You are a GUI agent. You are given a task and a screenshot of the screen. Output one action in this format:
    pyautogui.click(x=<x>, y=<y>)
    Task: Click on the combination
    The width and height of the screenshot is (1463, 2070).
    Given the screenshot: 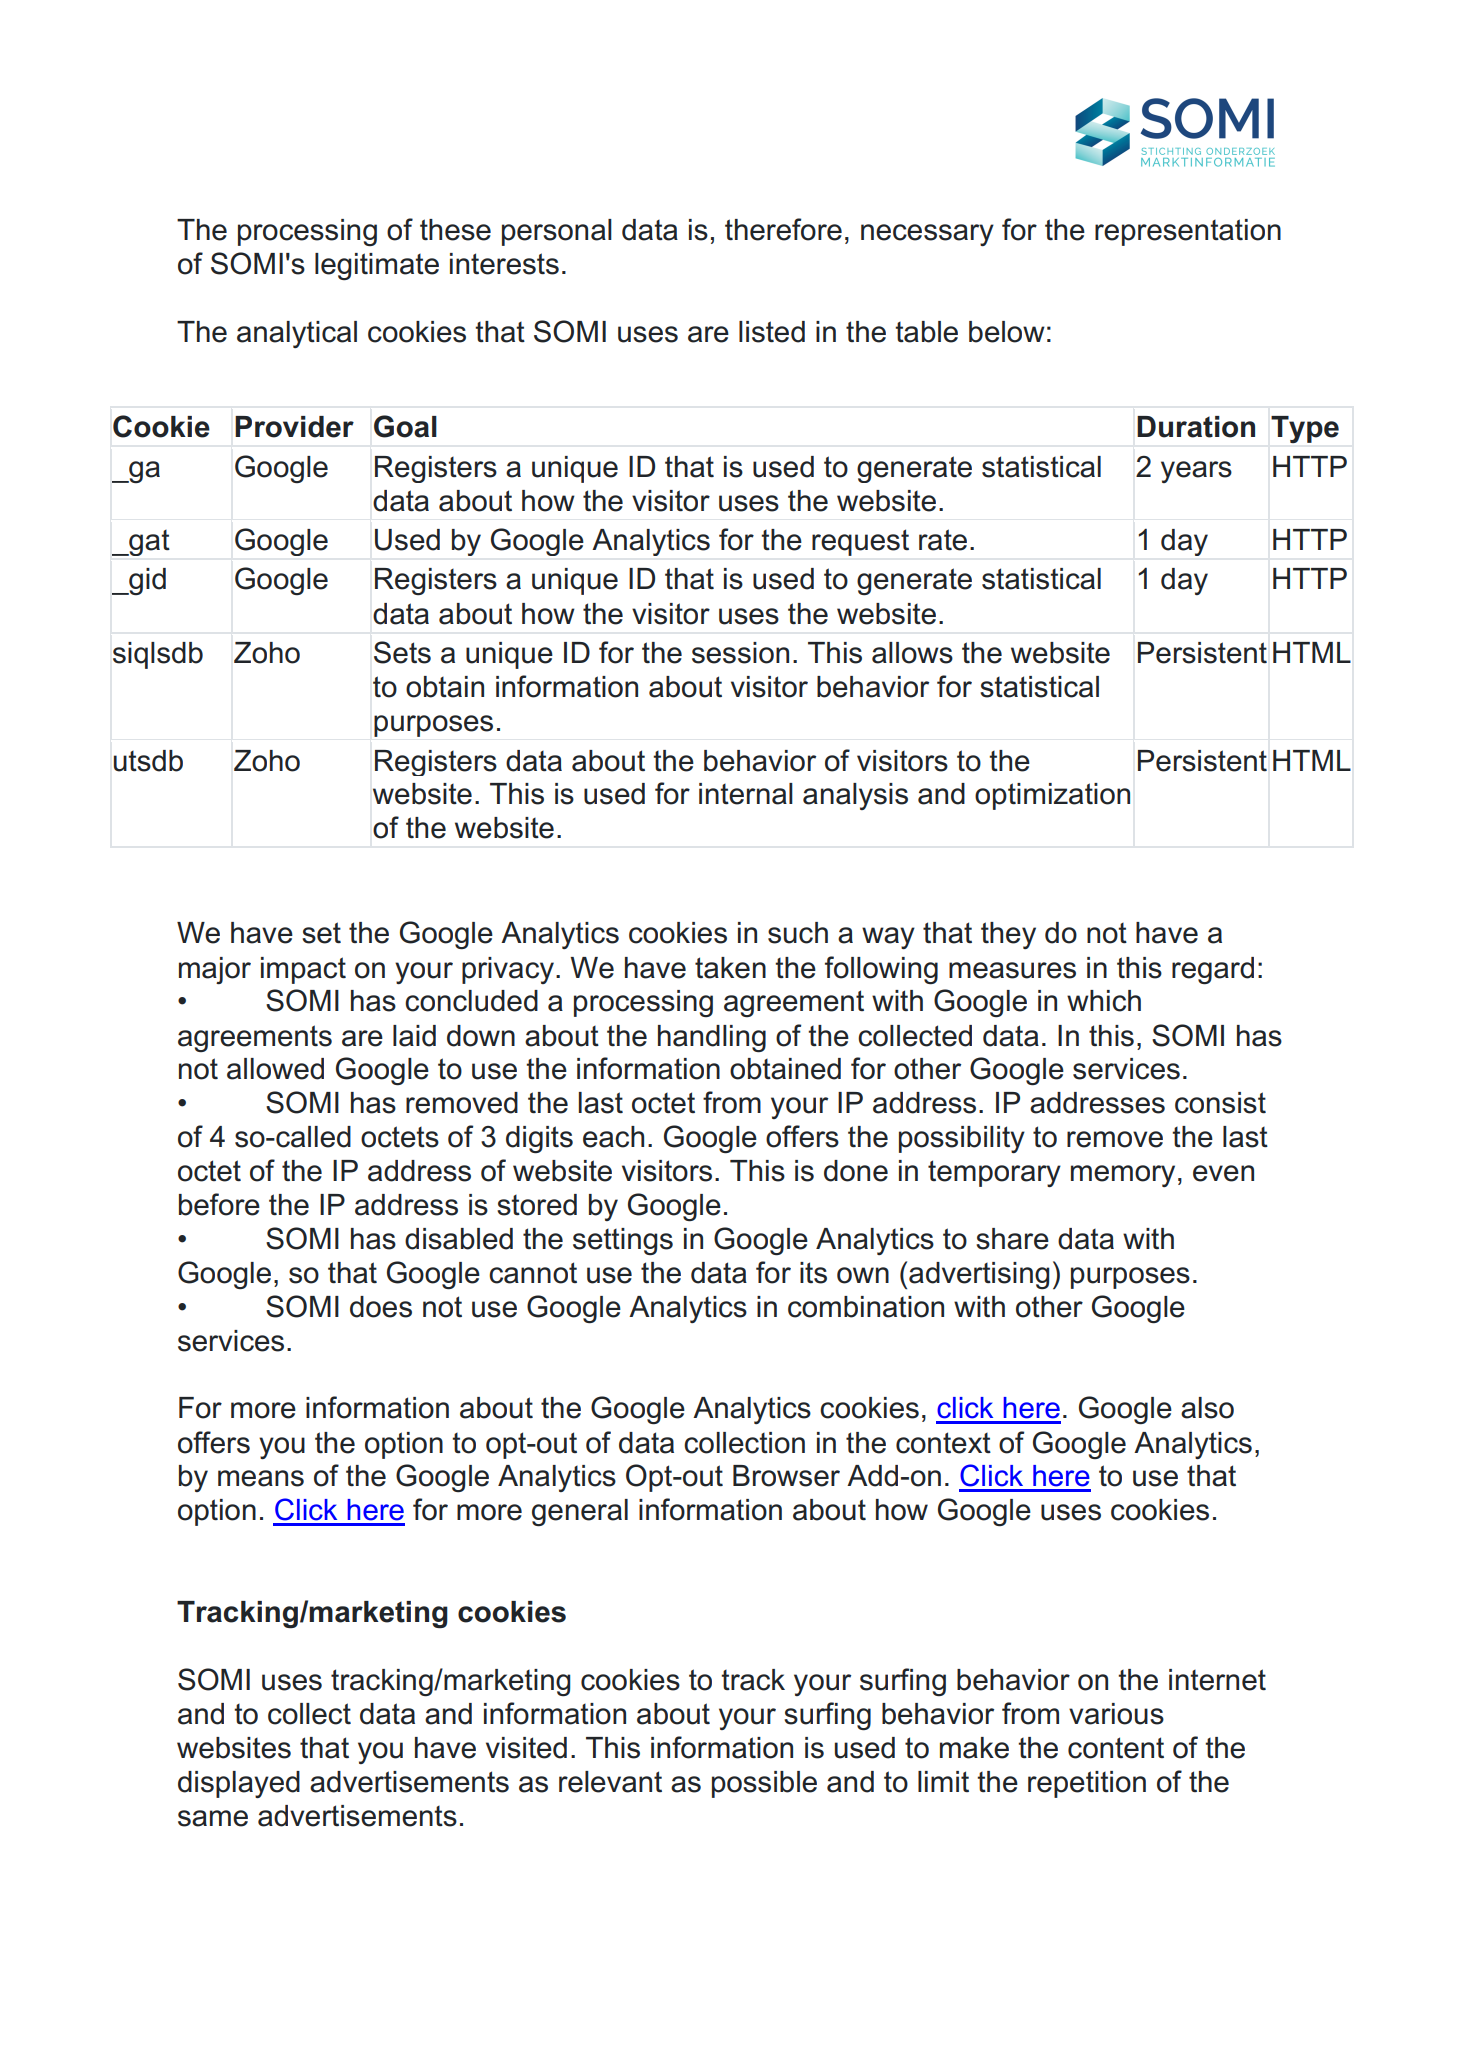 What is the action you would take?
    pyautogui.click(x=866, y=1307)
